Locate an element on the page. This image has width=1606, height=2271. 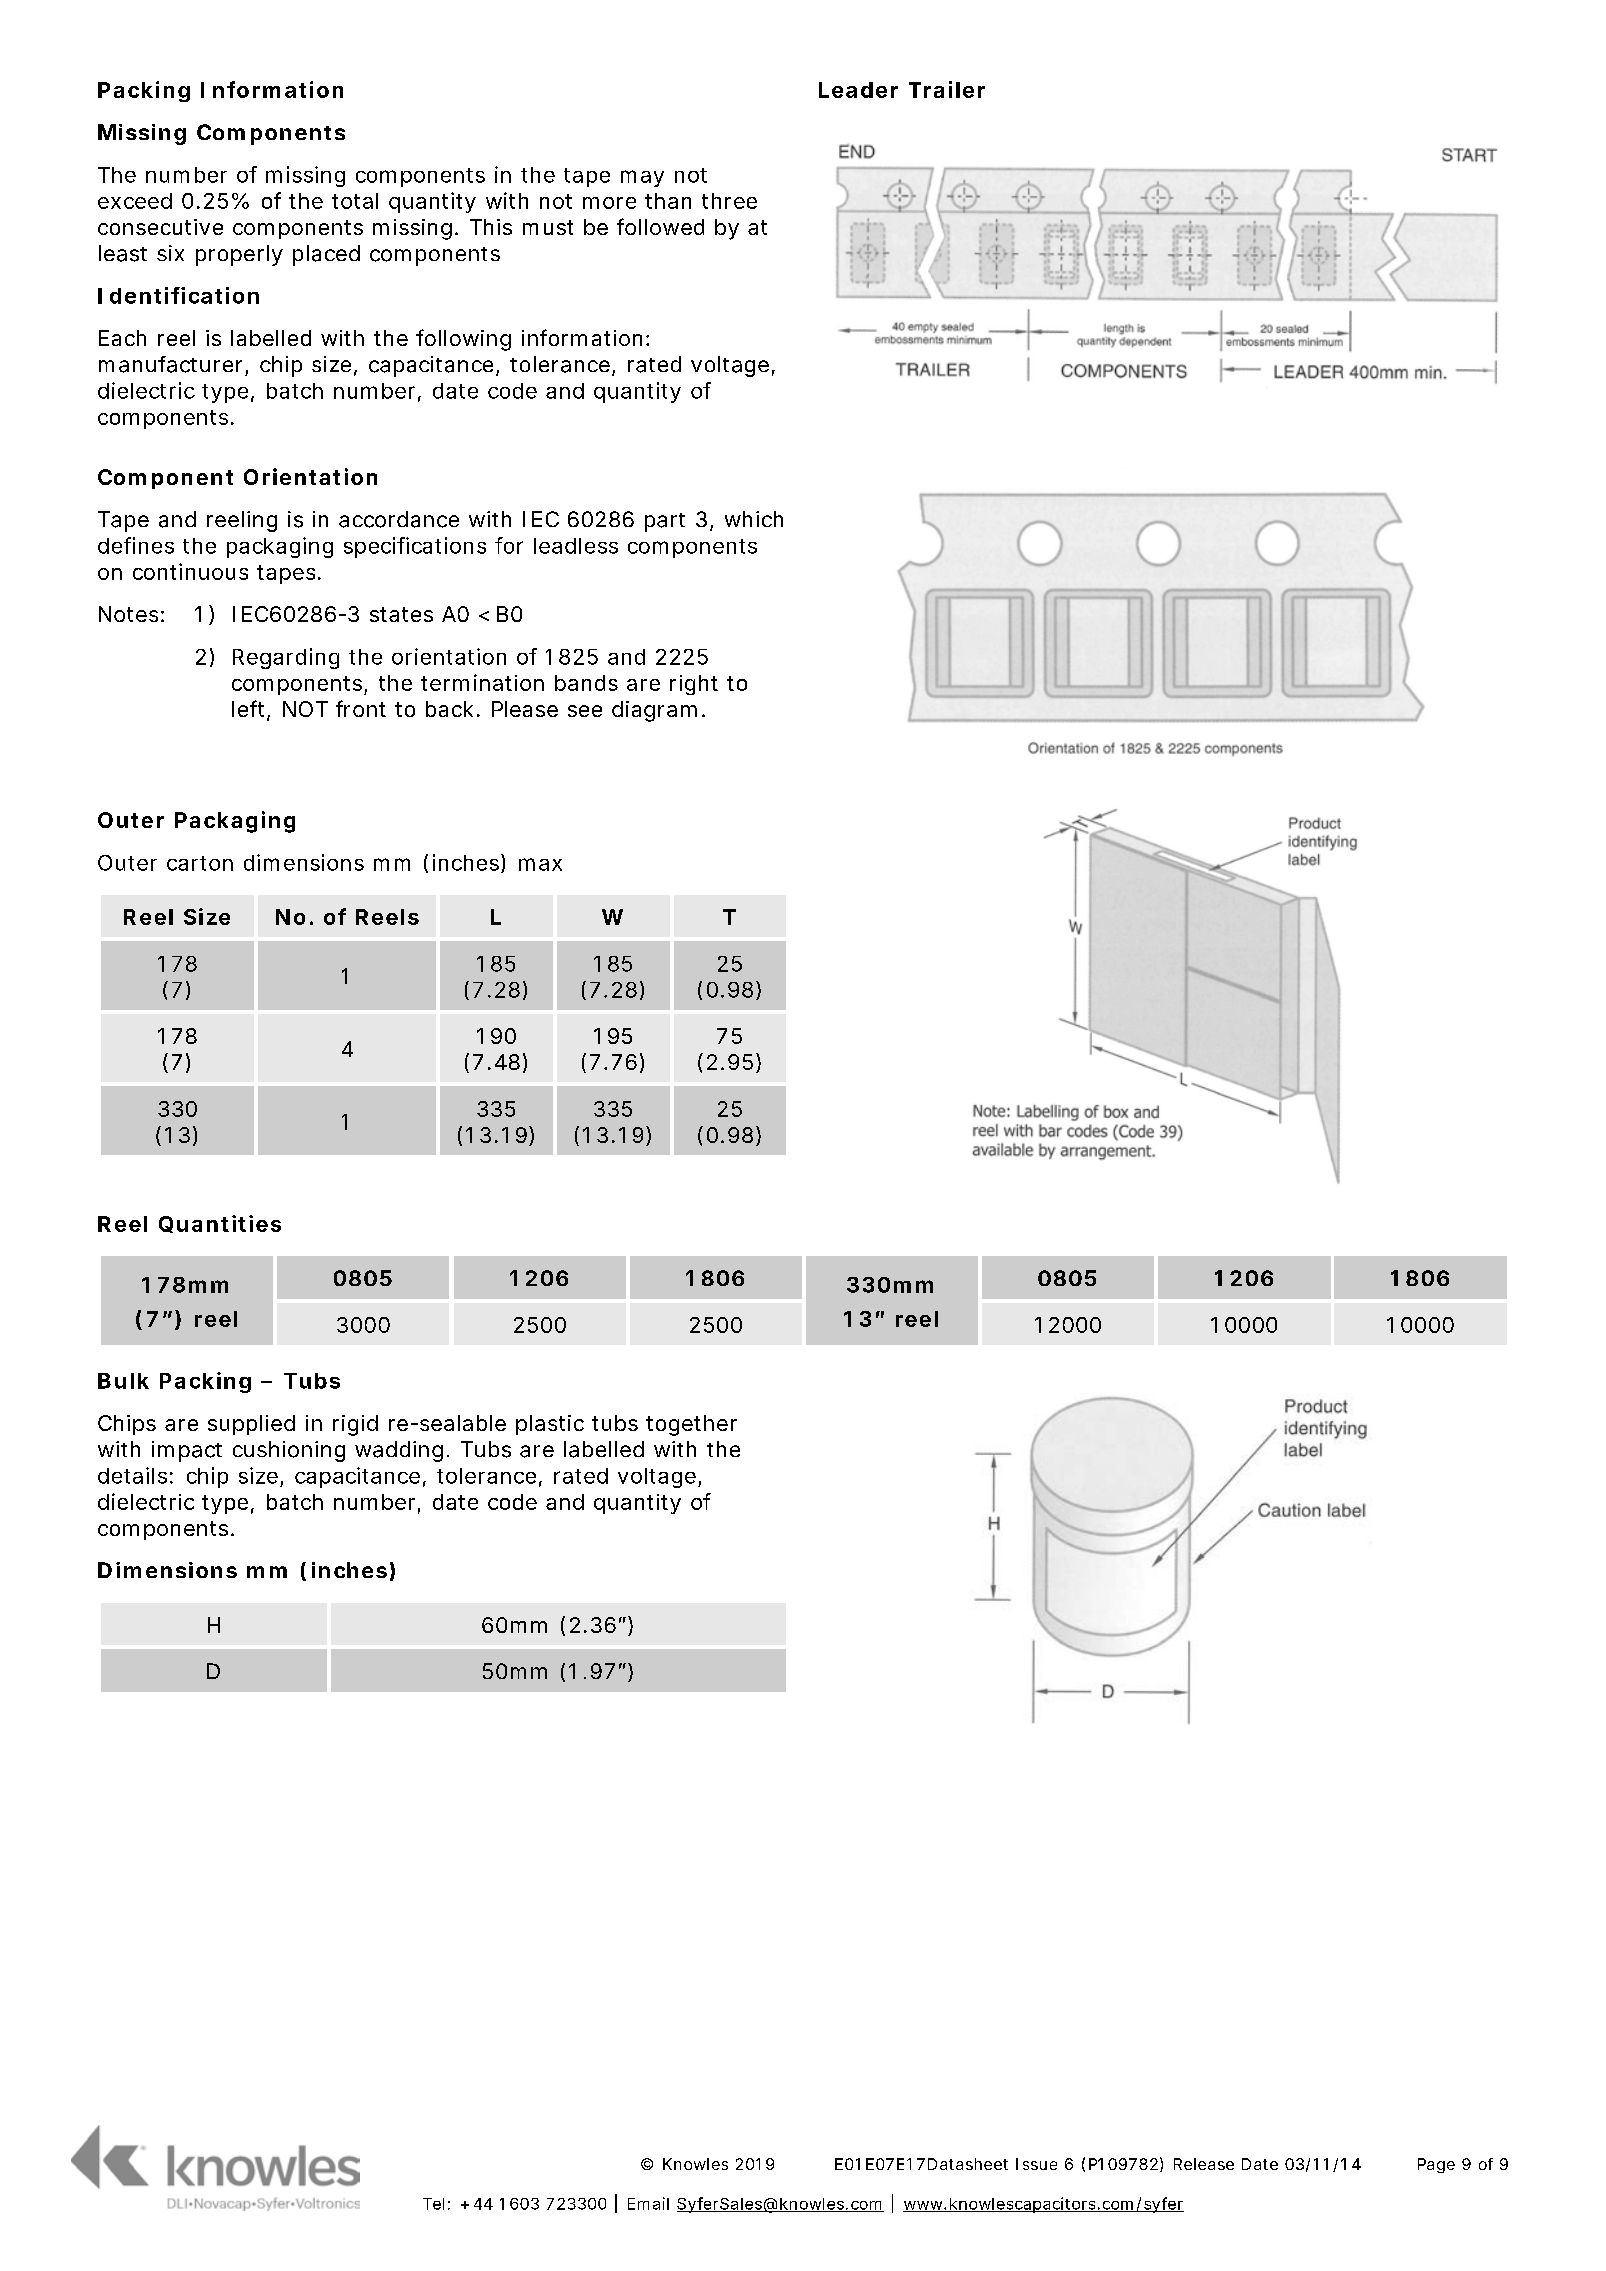
max is located at coordinates (540, 864).
